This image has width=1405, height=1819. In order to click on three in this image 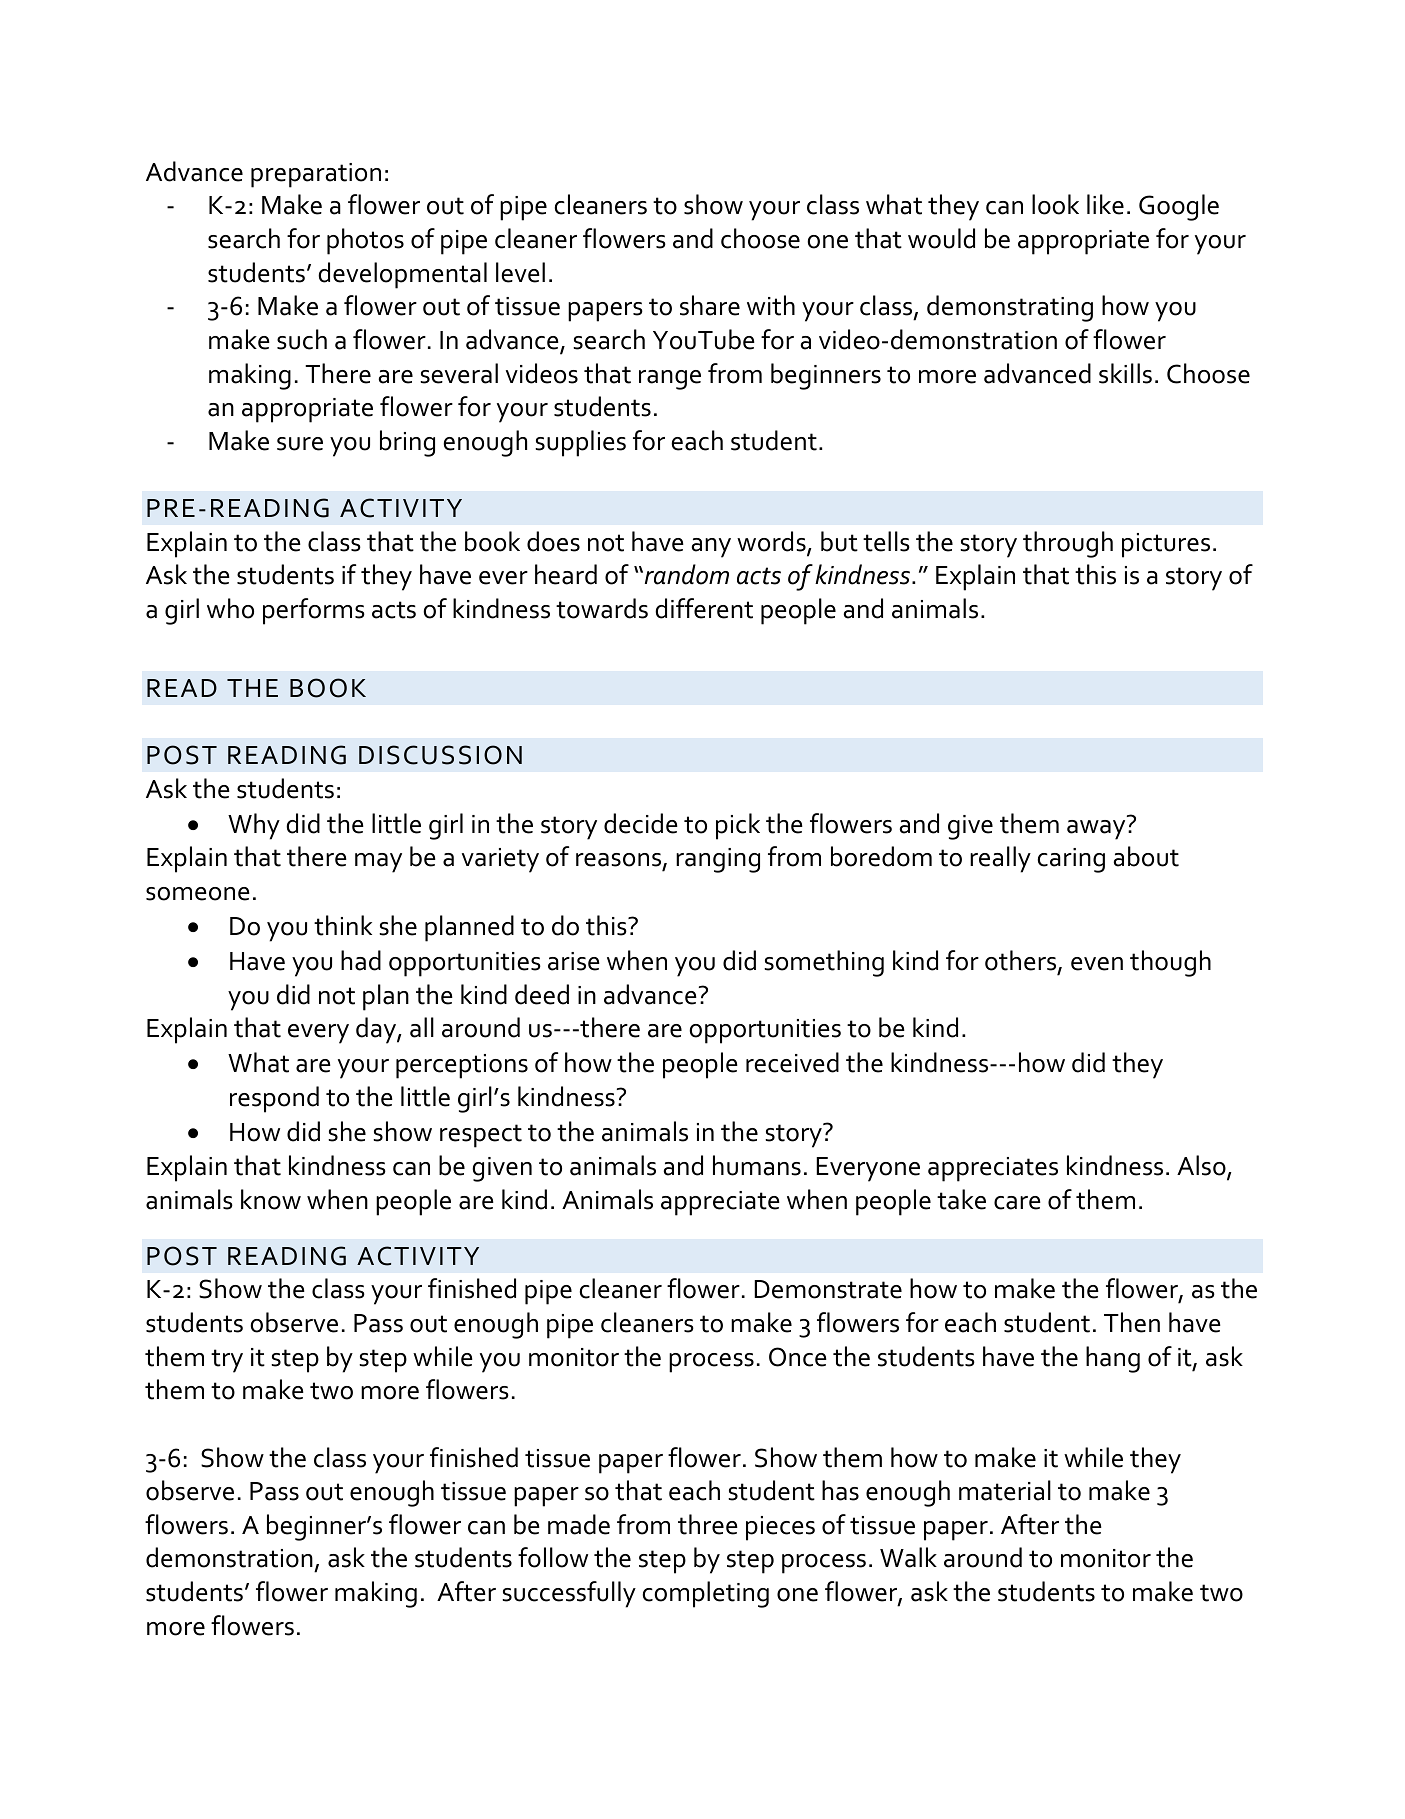, I will do `click(708, 1524)`.
